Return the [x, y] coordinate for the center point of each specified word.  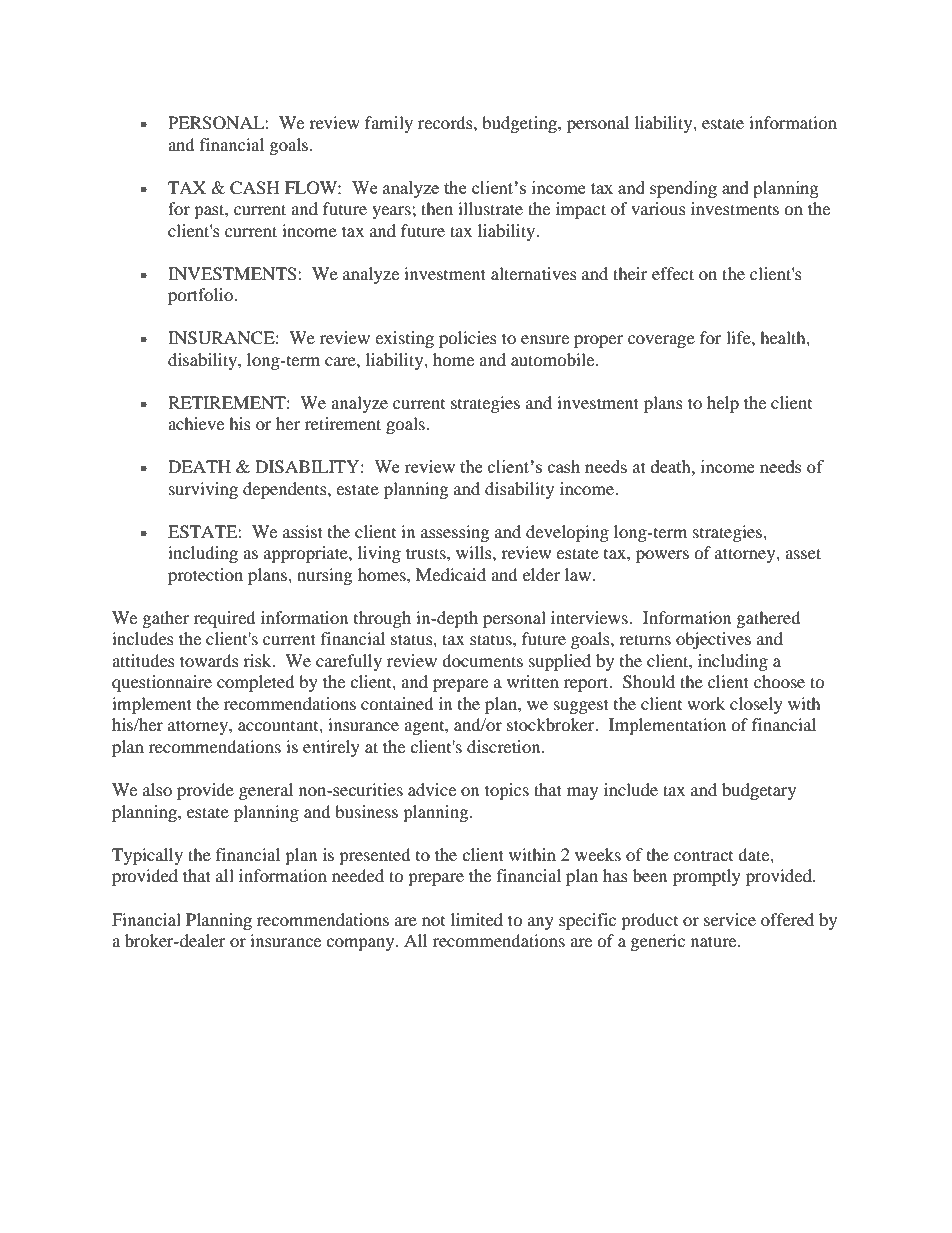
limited [477, 919]
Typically [147, 856]
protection [205, 576]
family [389, 124]
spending [683, 189]
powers [662, 556]
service [730, 919]
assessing [455, 533]
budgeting [520, 124]
